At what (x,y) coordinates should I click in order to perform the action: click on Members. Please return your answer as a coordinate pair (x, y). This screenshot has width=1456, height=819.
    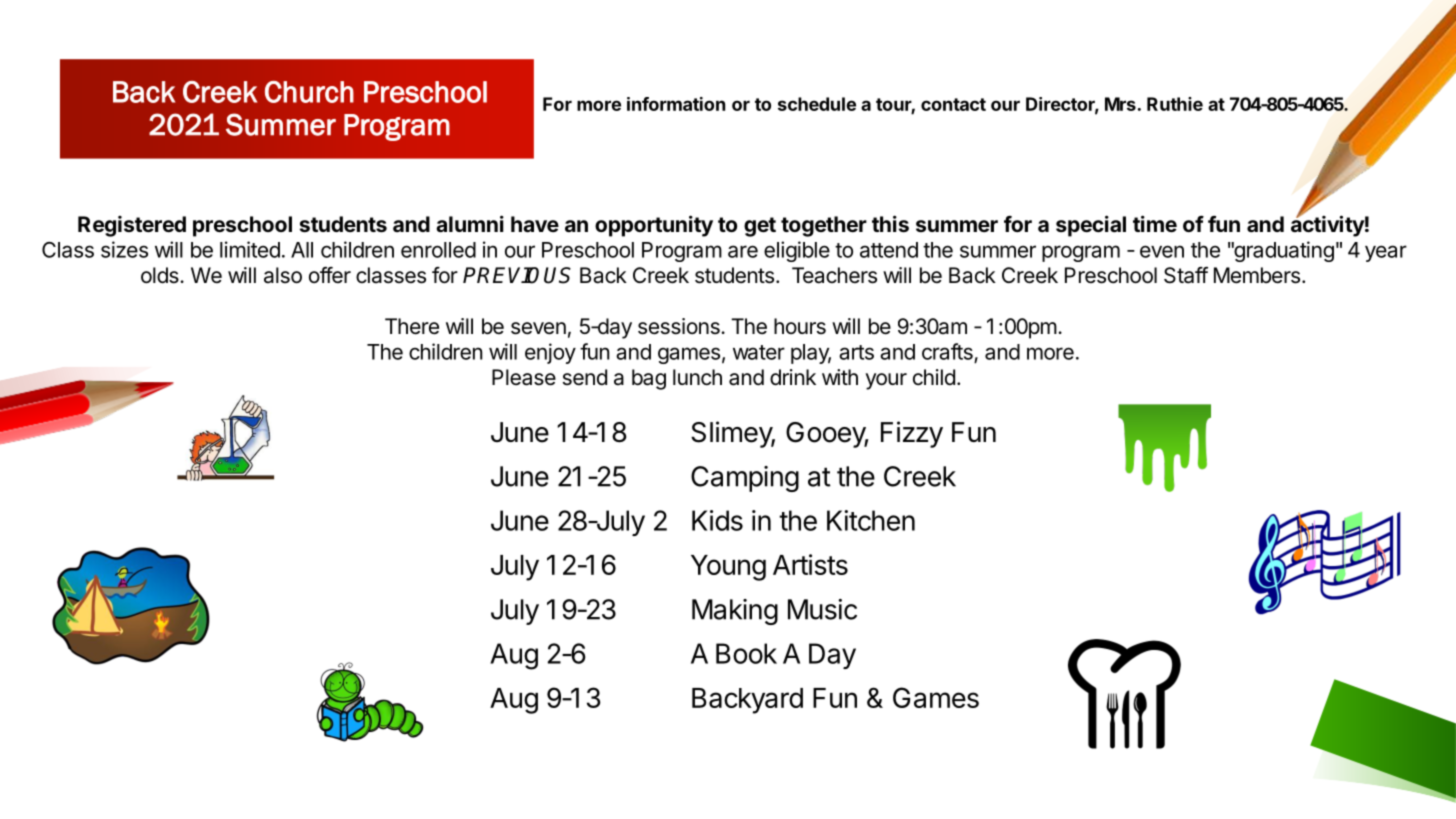
    Looking at the image, I should click on (1257, 275).
